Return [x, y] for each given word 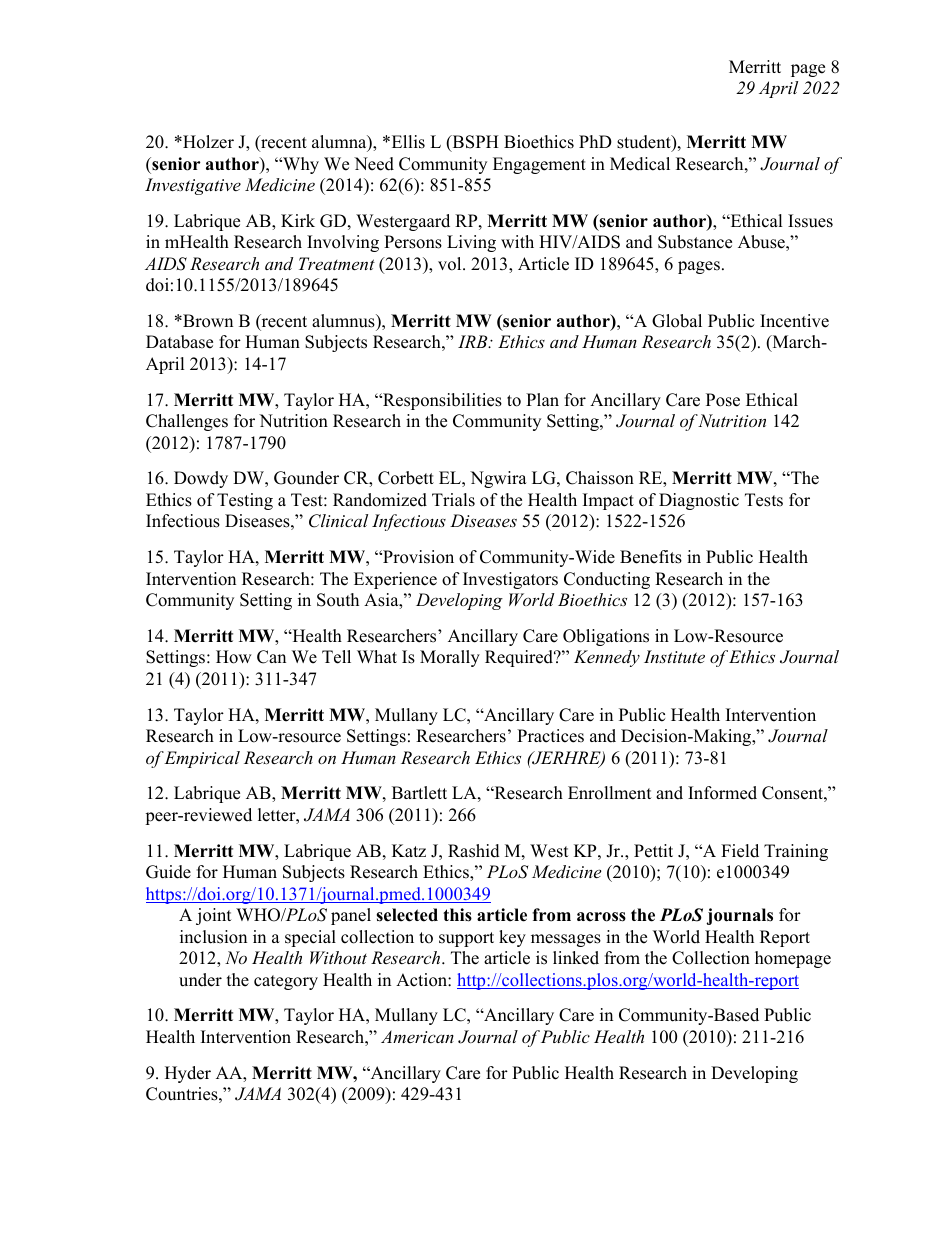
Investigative [193, 186]
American [417, 1036]
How [234, 657]
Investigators [510, 580]
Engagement [539, 165]
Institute [674, 656]
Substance [695, 242]
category [286, 982]
